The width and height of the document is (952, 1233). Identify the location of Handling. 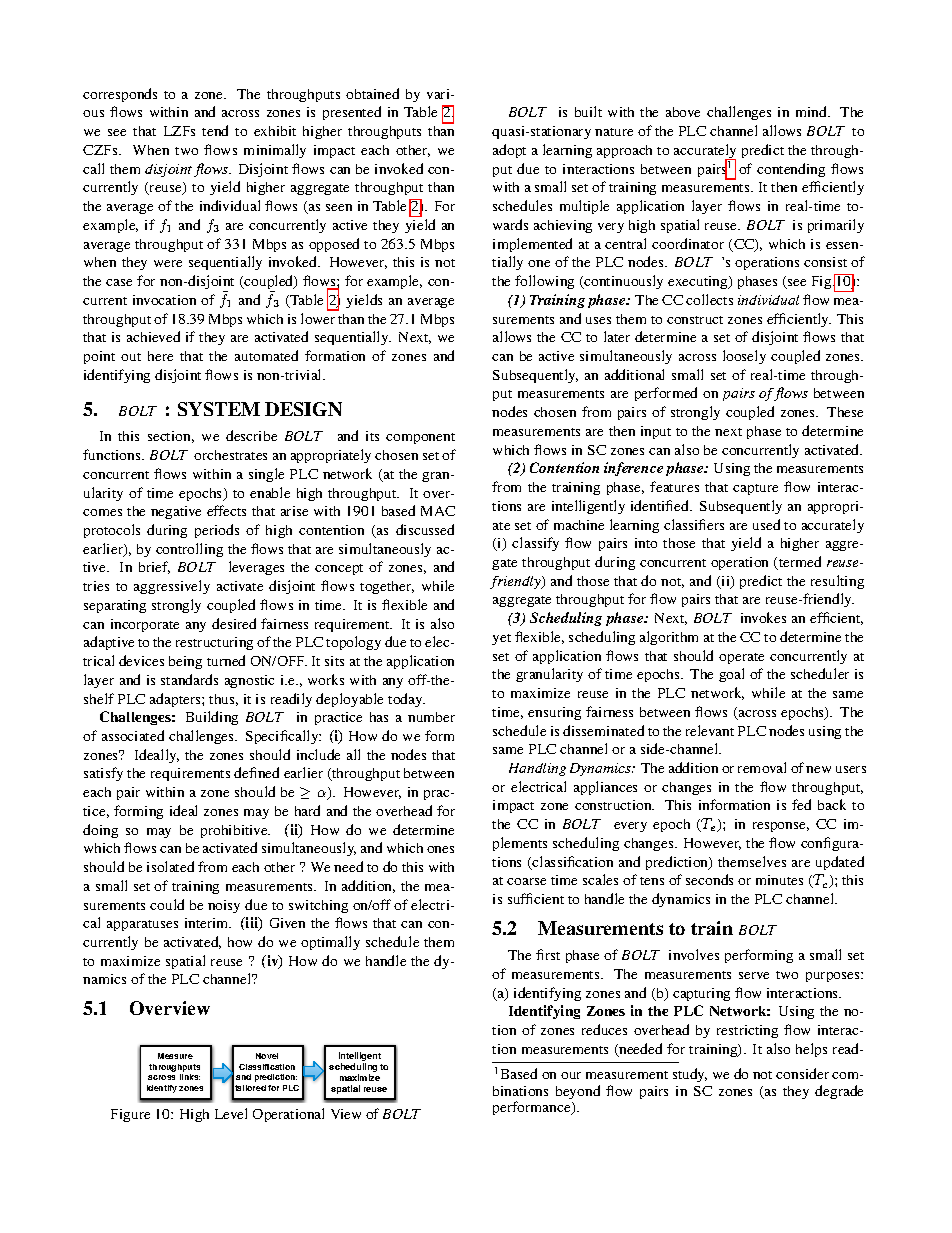
(537, 769).
